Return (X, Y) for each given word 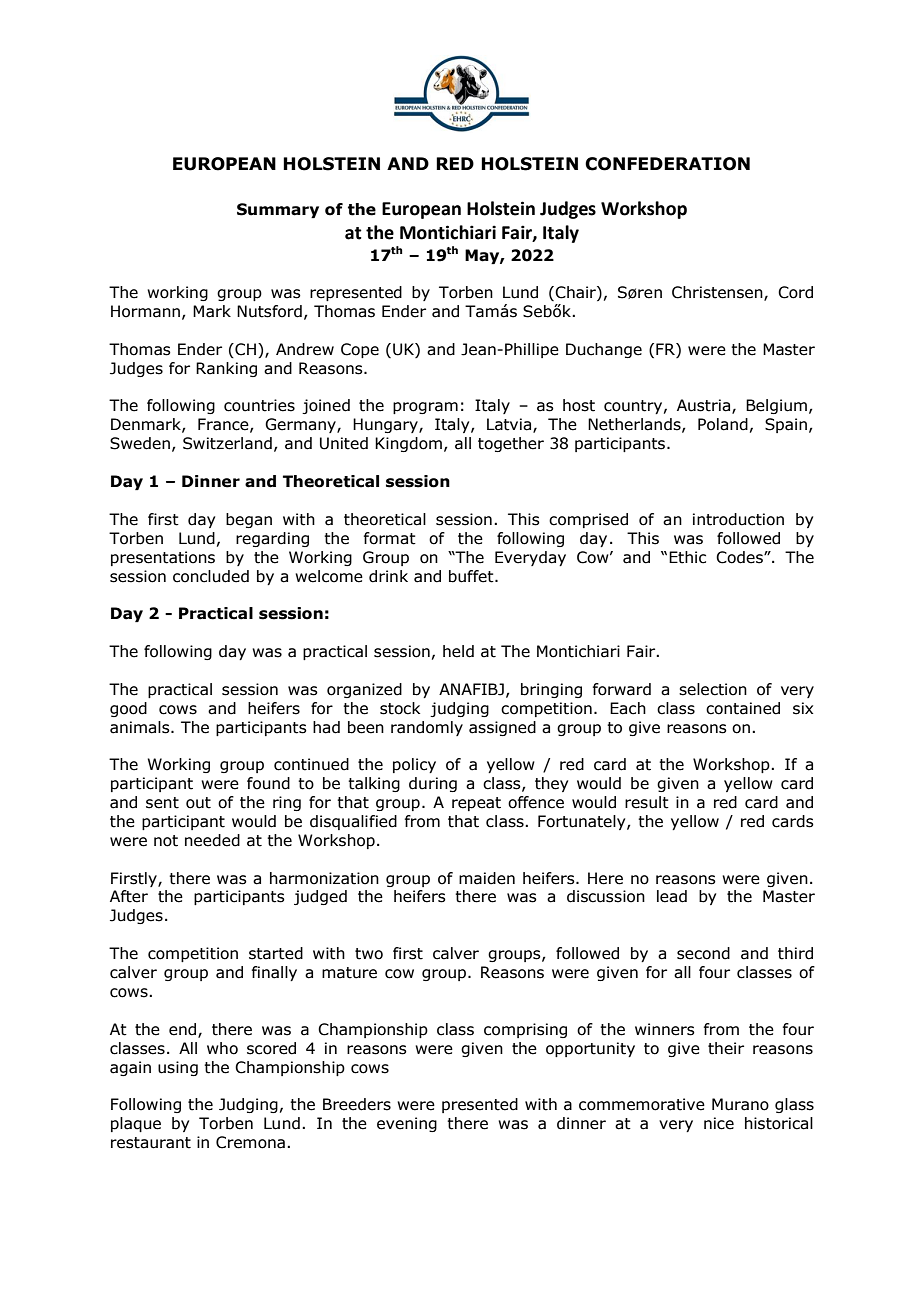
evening (407, 1124)
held (458, 651)
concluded (211, 576)
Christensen (718, 293)
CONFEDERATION (667, 164)
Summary (278, 210)
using (178, 1068)
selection (713, 689)
